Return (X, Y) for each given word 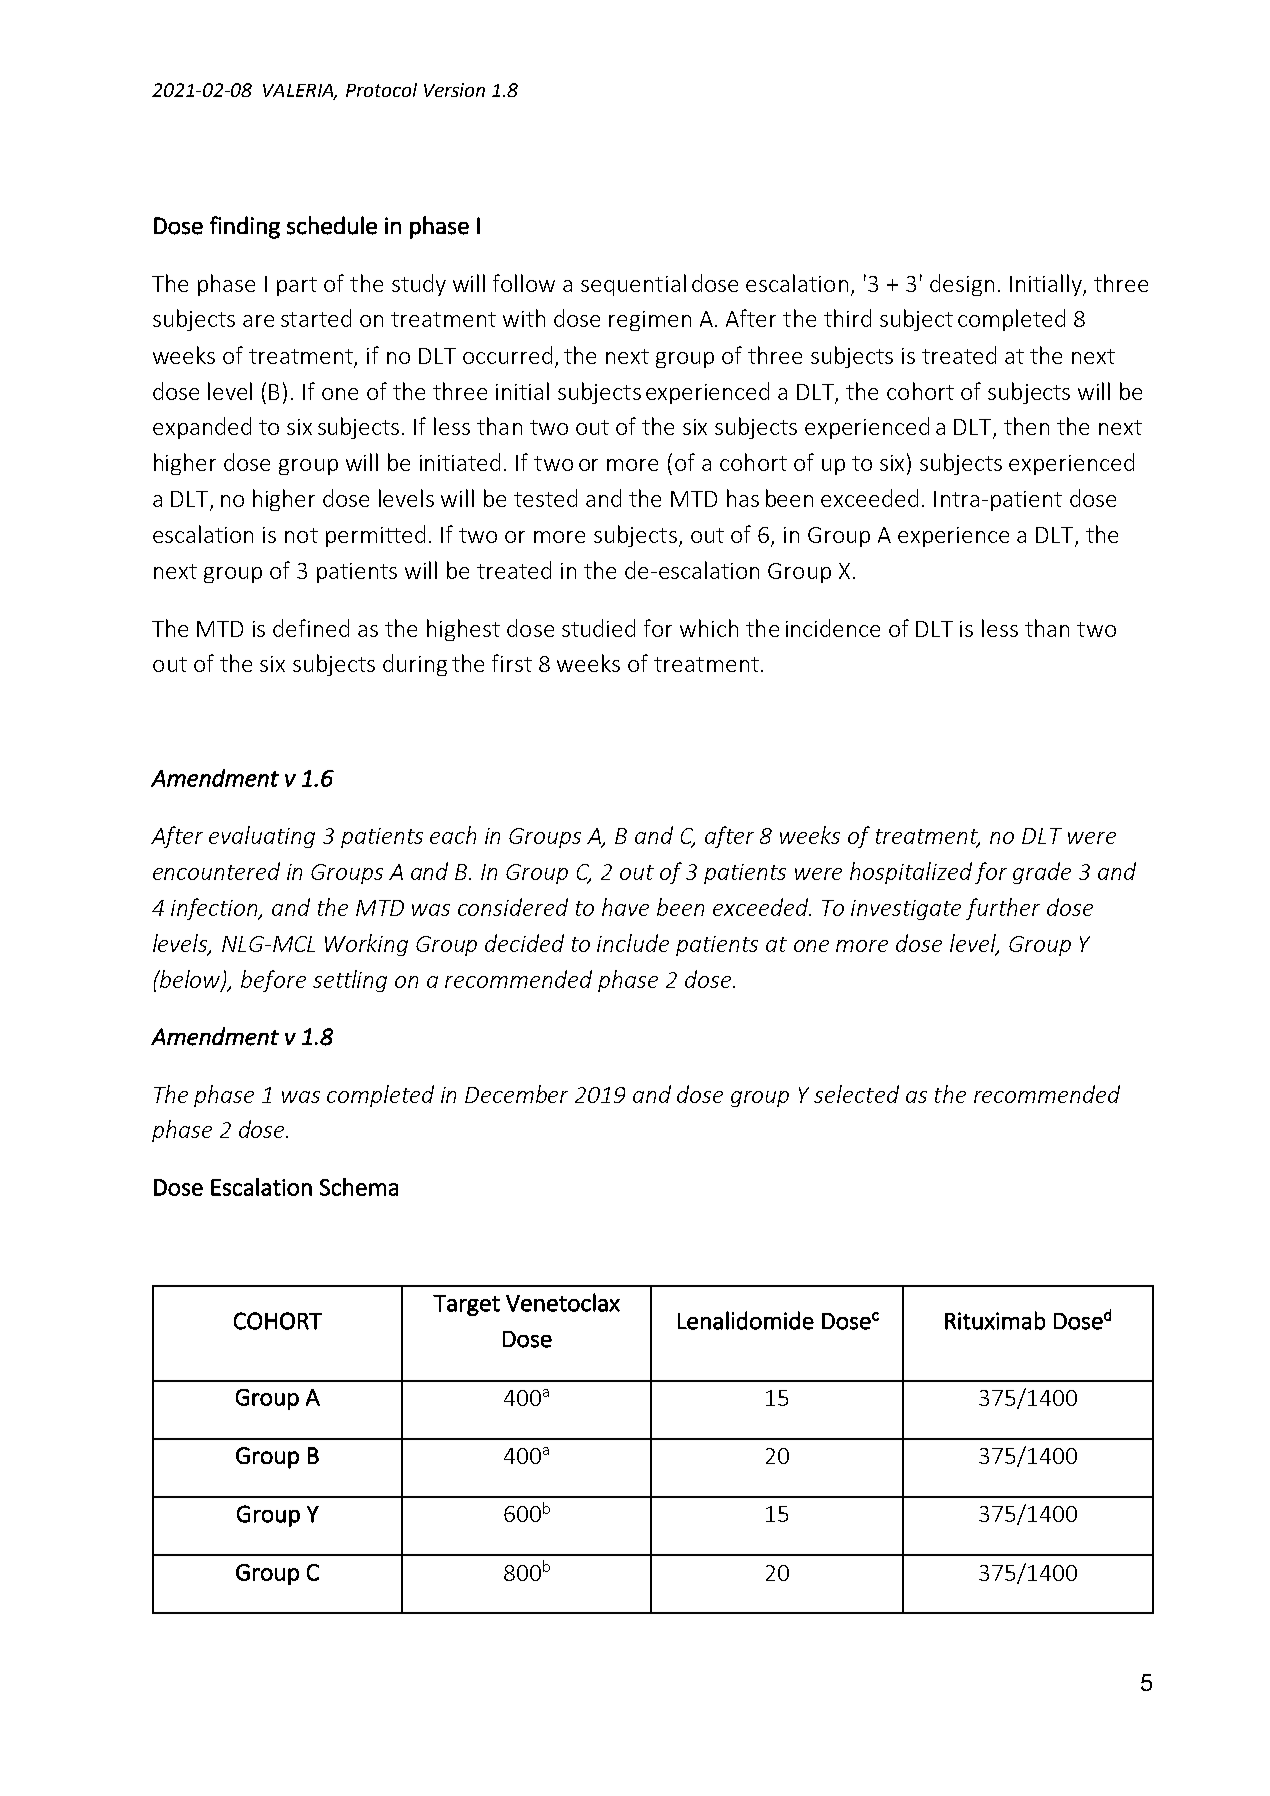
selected (856, 1094)
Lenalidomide (746, 1320)
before (273, 981)
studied (598, 628)
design (962, 285)
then (1026, 426)
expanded (202, 428)
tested (545, 498)
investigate (906, 910)
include (633, 943)
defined (311, 628)
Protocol (381, 90)
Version (454, 90)
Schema (359, 1187)
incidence (833, 628)
